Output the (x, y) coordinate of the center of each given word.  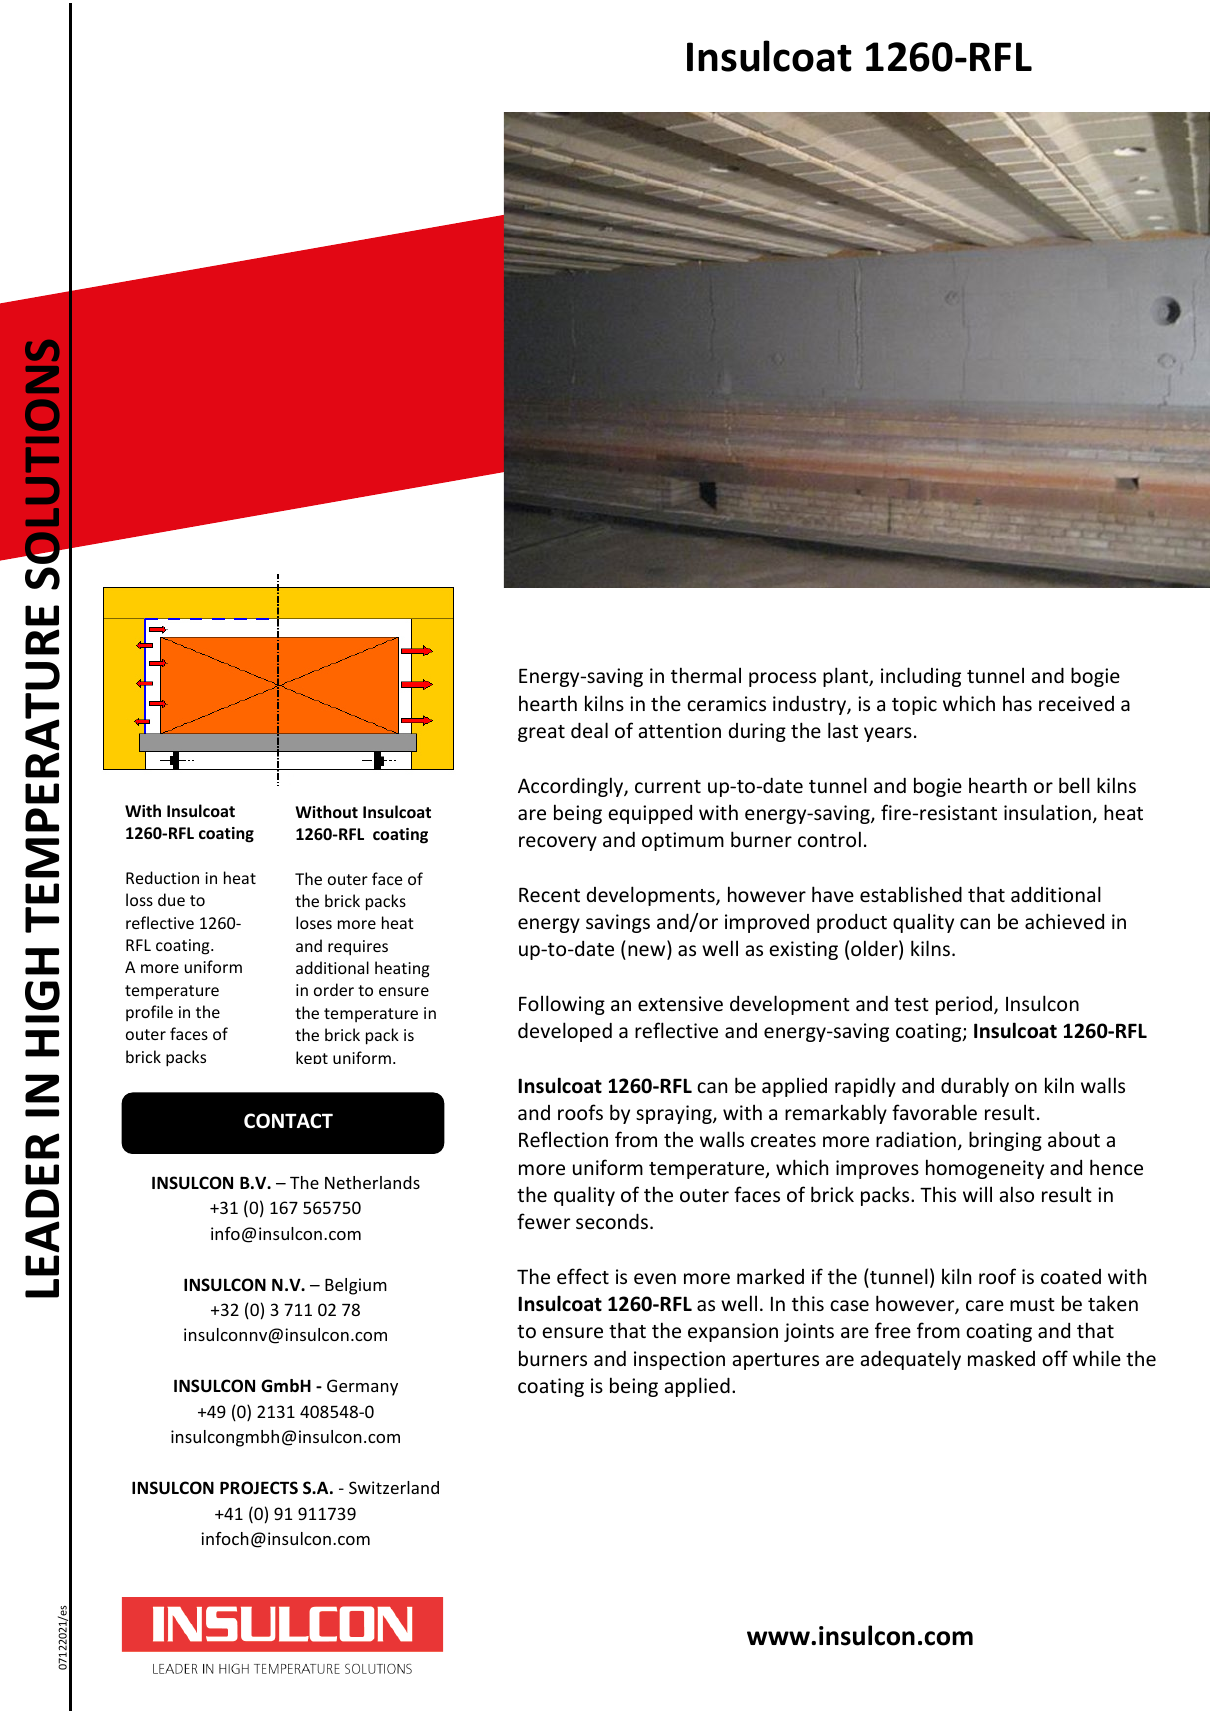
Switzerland (394, 1487)
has (1017, 703)
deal (589, 730)
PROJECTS (259, 1487)
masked (1001, 1358)
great (541, 733)
